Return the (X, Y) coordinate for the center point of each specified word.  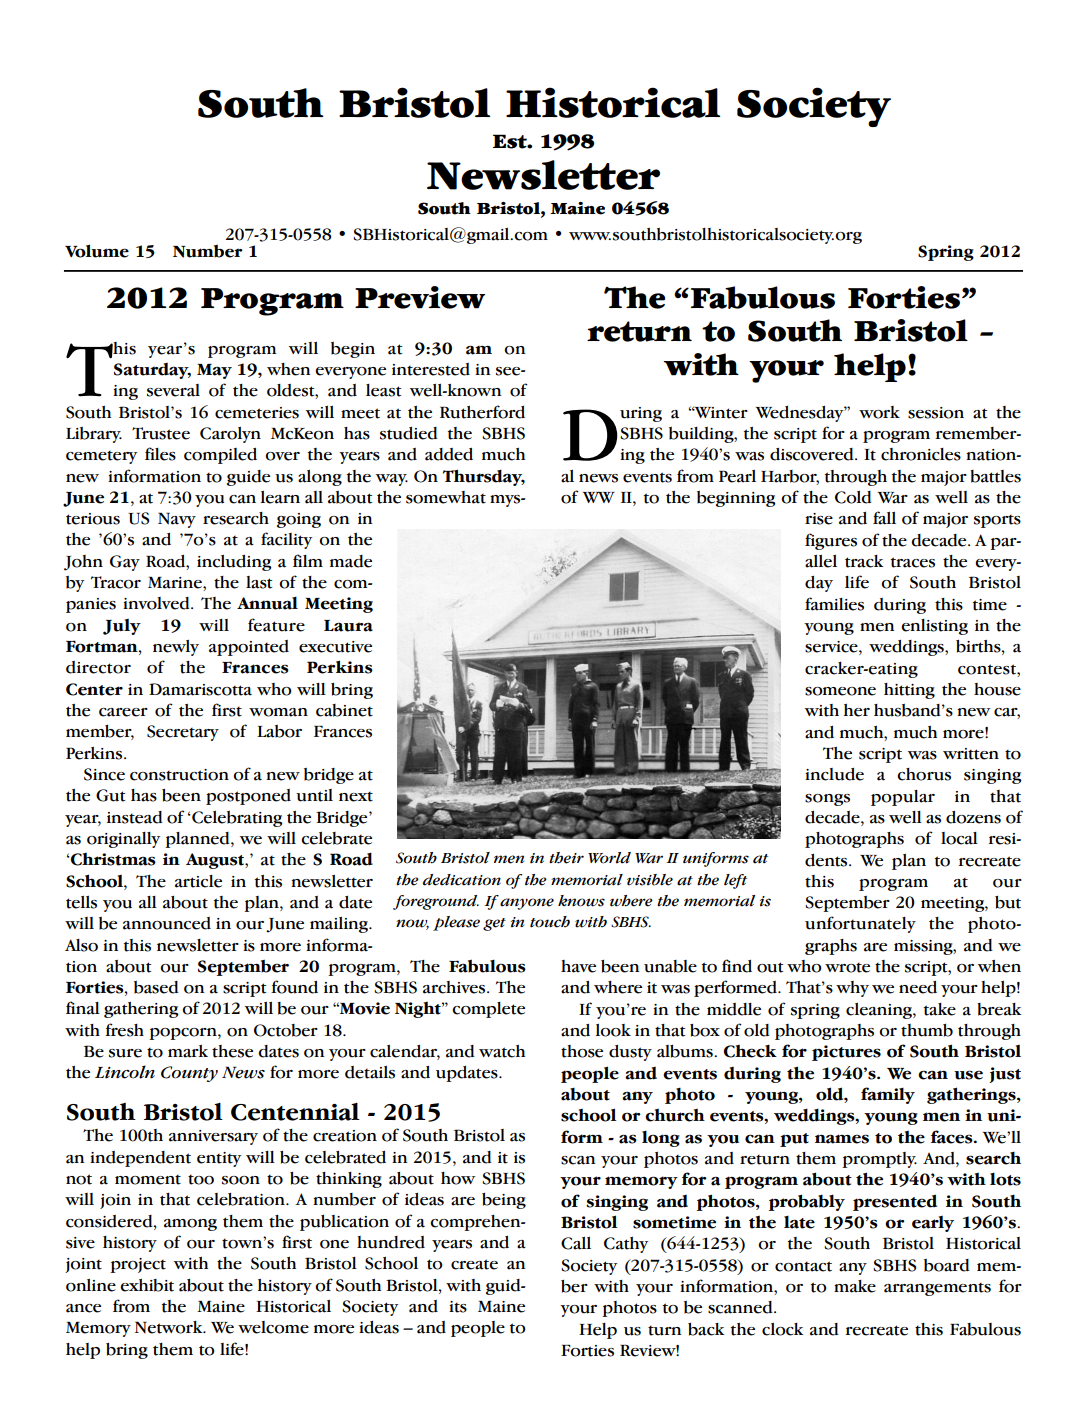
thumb (927, 1030)
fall (884, 518)
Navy (177, 520)
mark (188, 1051)
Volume (97, 251)
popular (903, 798)
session (936, 413)
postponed (248, 797)
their (566, 858)
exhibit (147, 1285)
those (582, 1051)
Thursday (484, 477)
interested (431, 369)
